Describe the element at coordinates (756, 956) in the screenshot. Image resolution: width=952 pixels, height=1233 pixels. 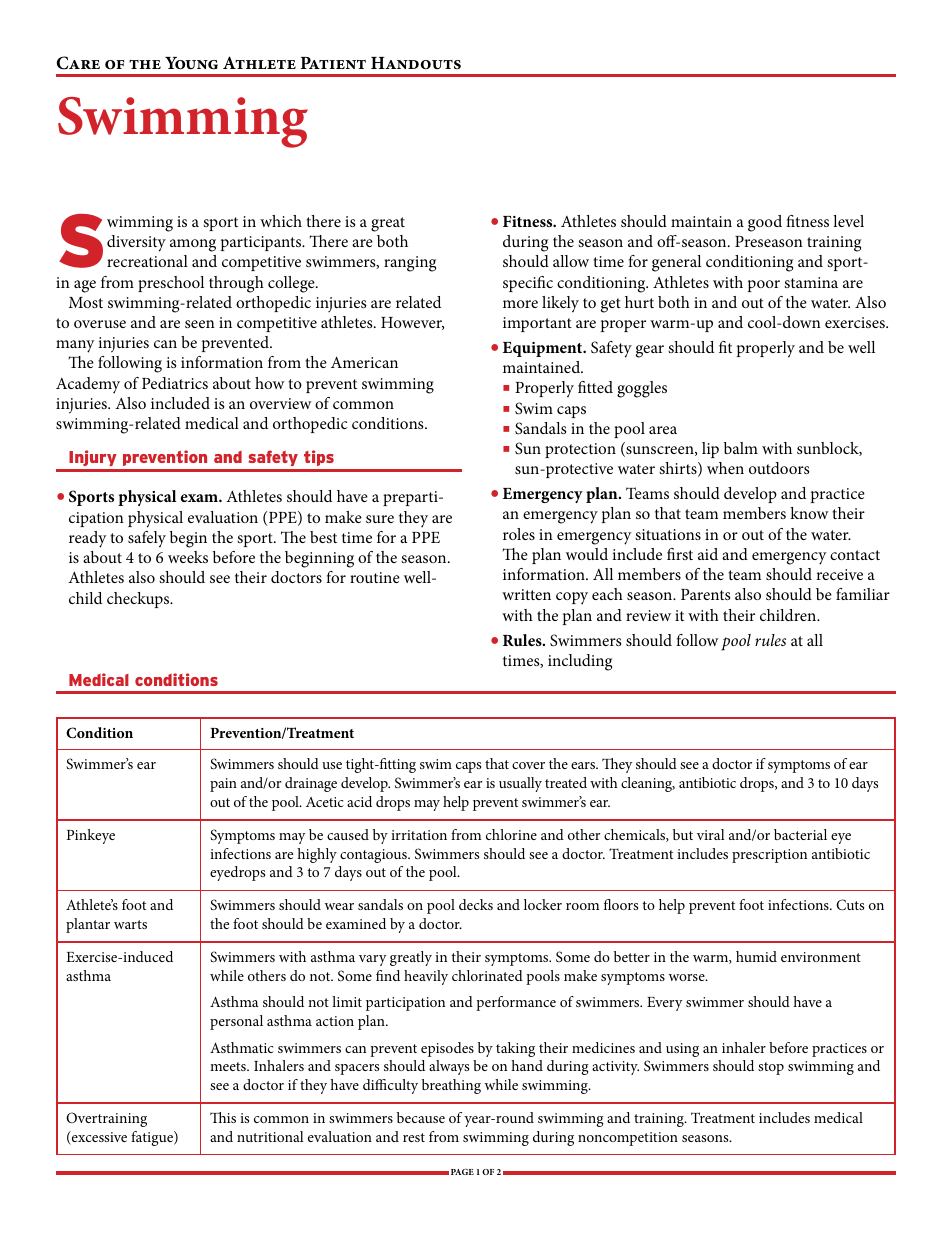
I see `humid` at that location.
